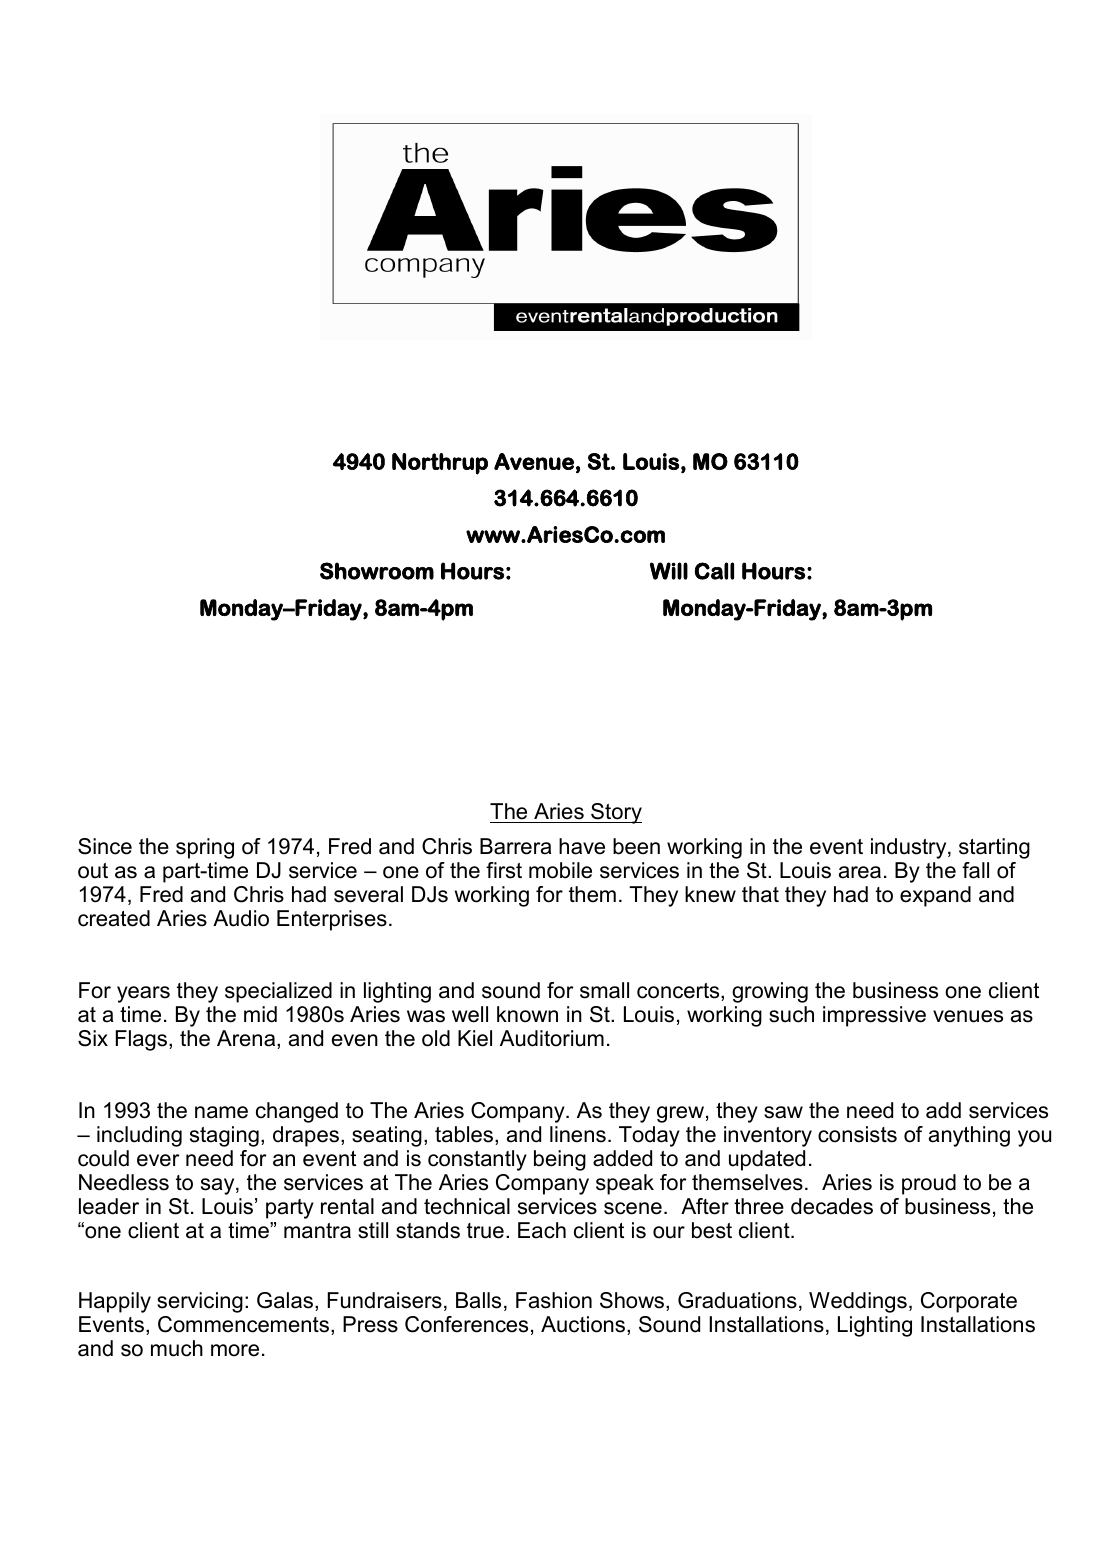  I want to click on spring, so click(205, 848).
